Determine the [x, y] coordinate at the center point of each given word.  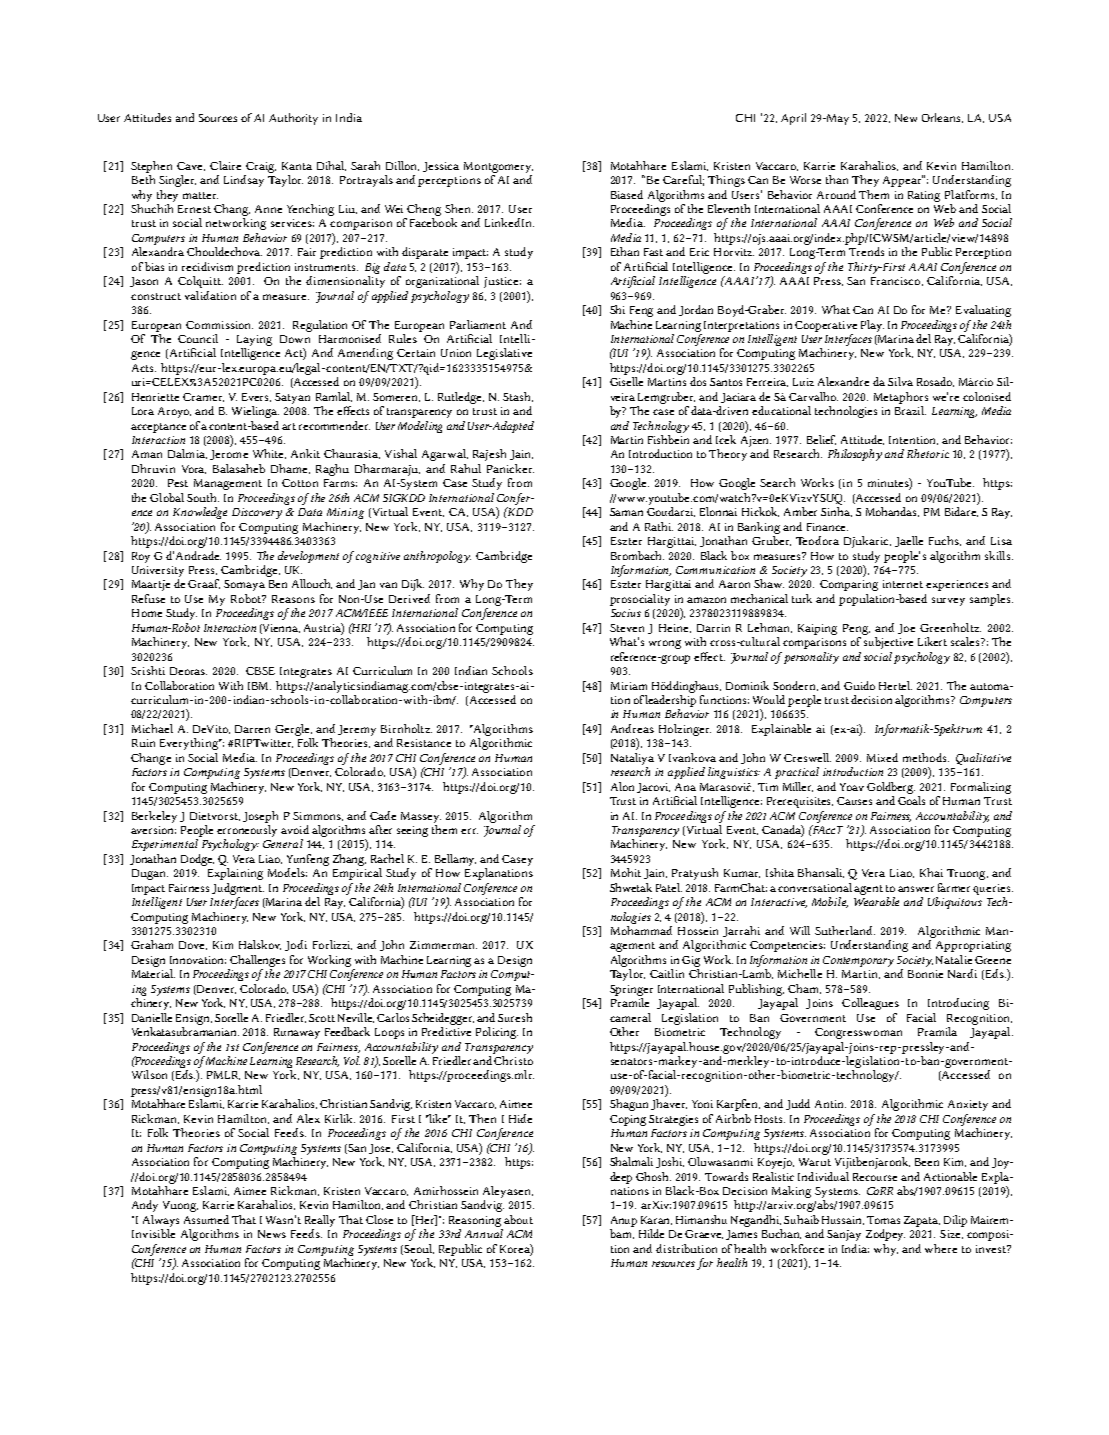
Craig [261, 167]
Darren [252, 729]
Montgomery [498, 167]
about [518, 1219]
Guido [859, 685]
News [272, 1234]
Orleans [942, 118]
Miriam [629, 686]
